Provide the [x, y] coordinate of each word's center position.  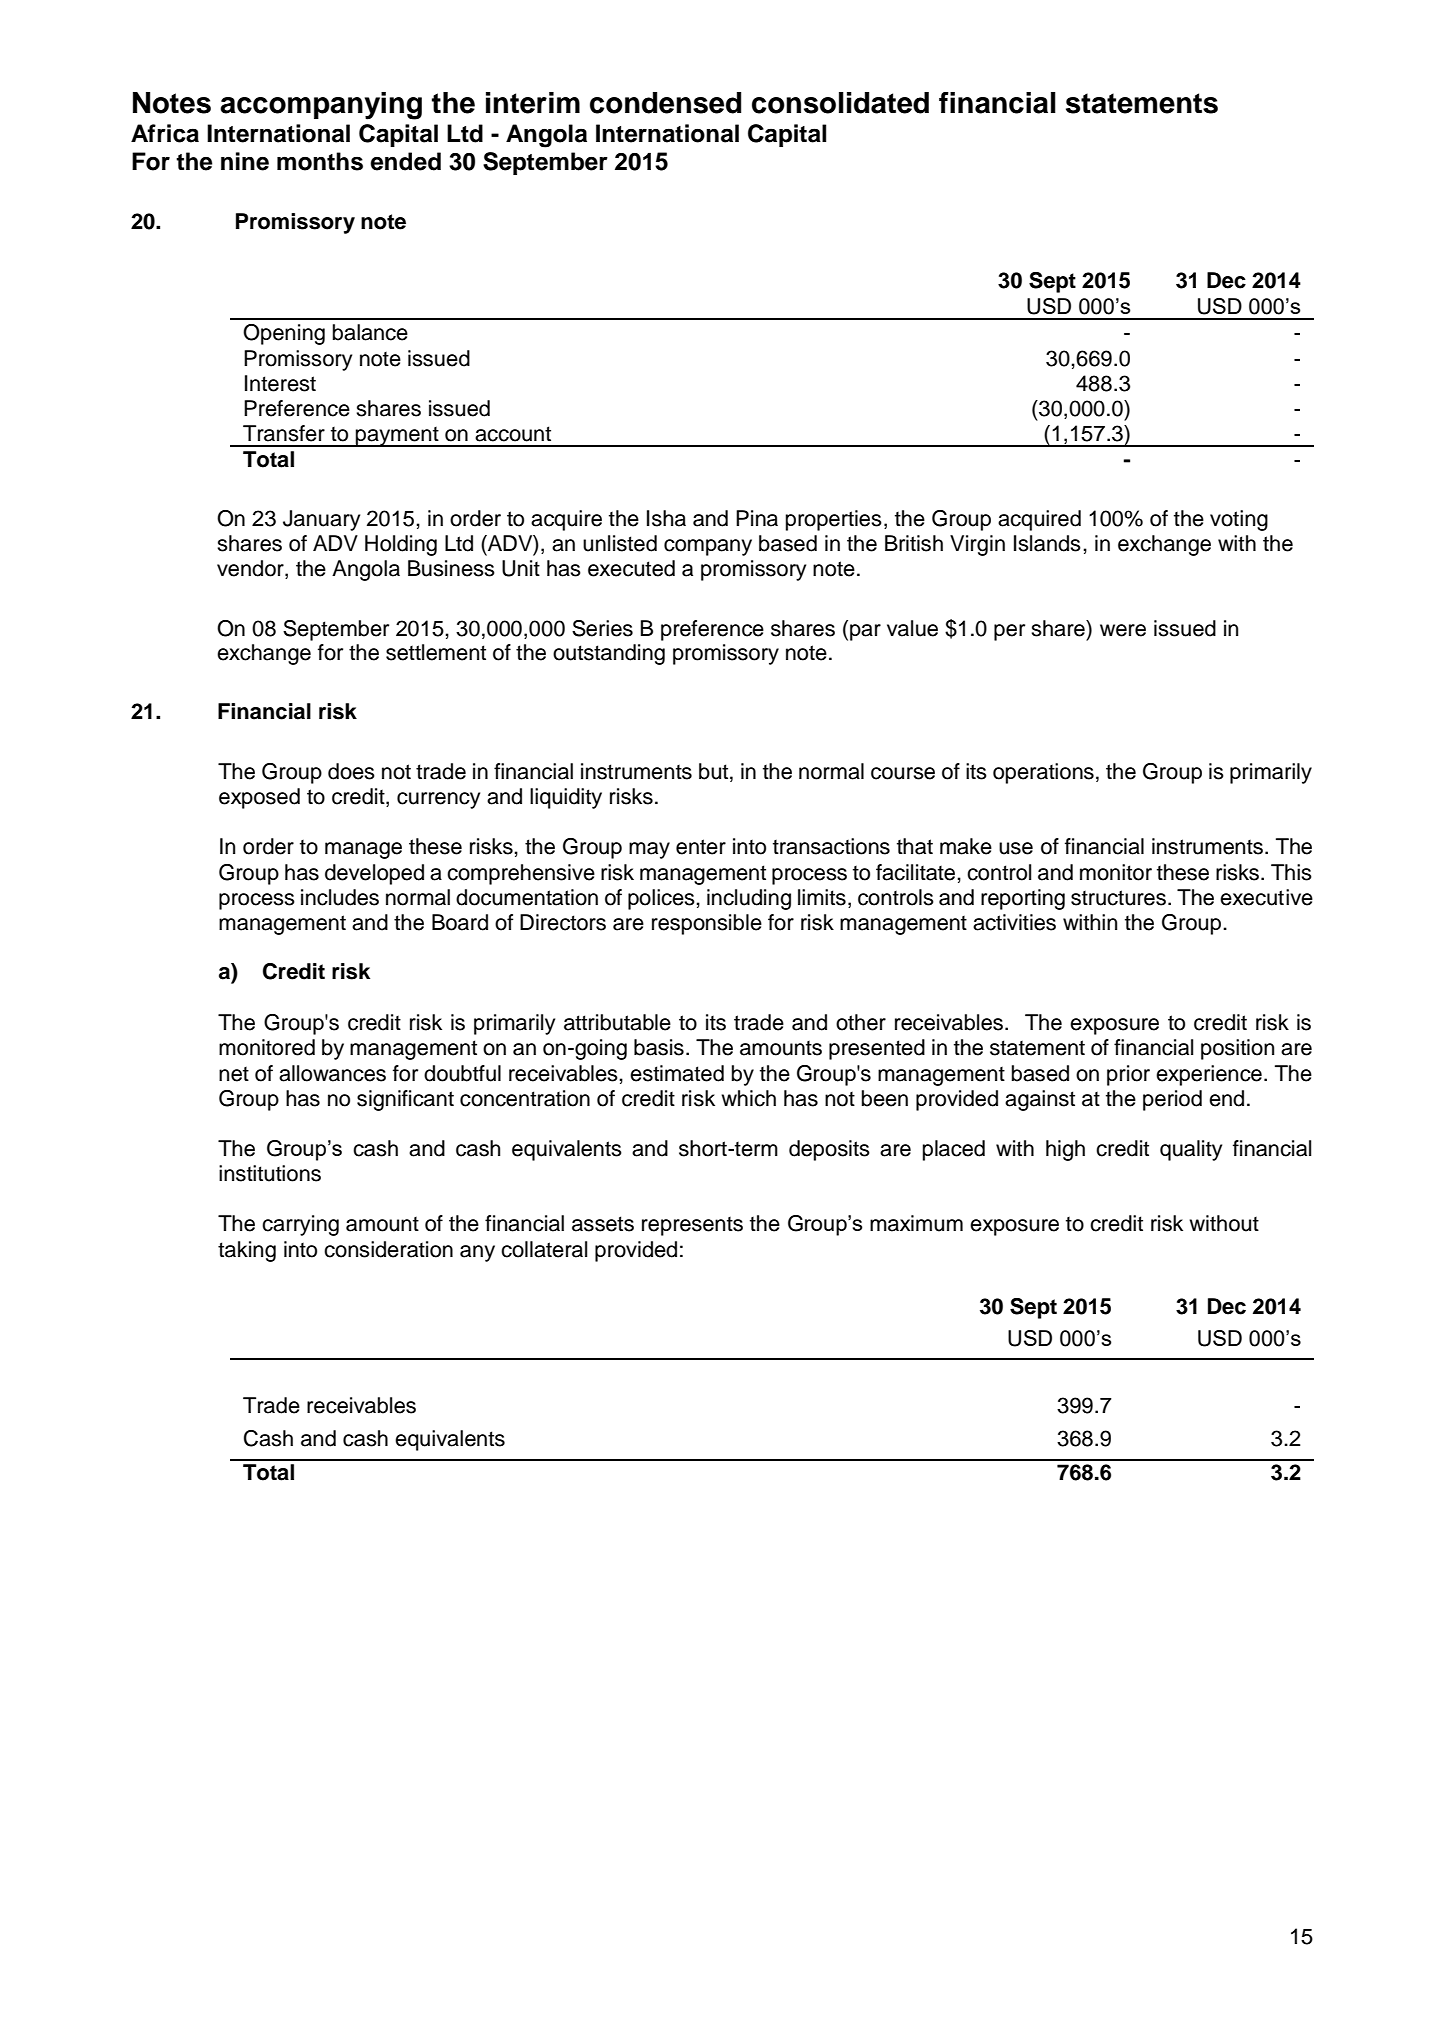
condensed [665, 103]
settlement [436, 652]
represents [692, 1226]
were [1123, 630]
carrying [300, 1225]
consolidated [840, 103]
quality [1191, 1150]
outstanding [609, 654]
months [320, 161]
